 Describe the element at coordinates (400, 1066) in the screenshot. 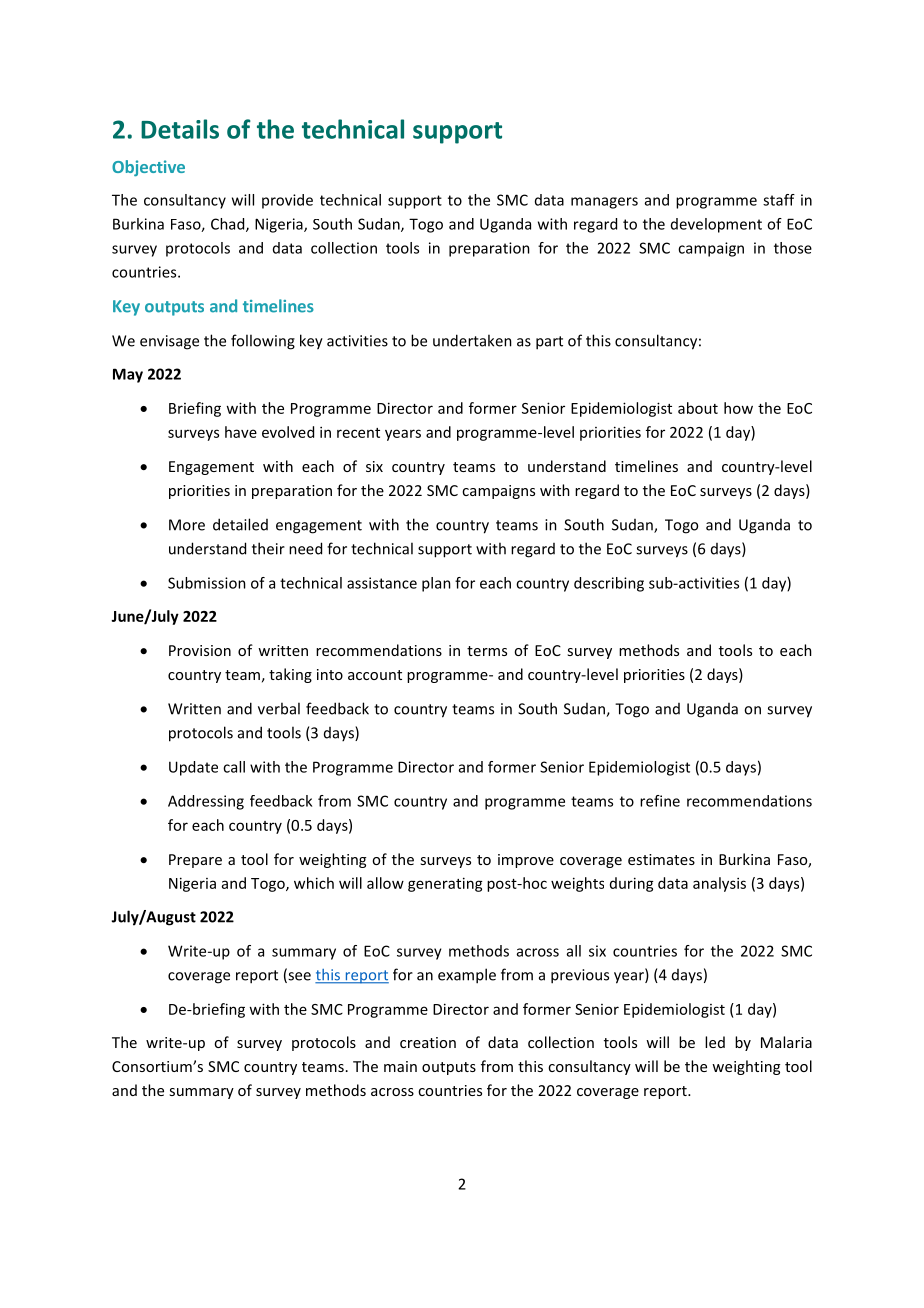

I see `main` at that location.
